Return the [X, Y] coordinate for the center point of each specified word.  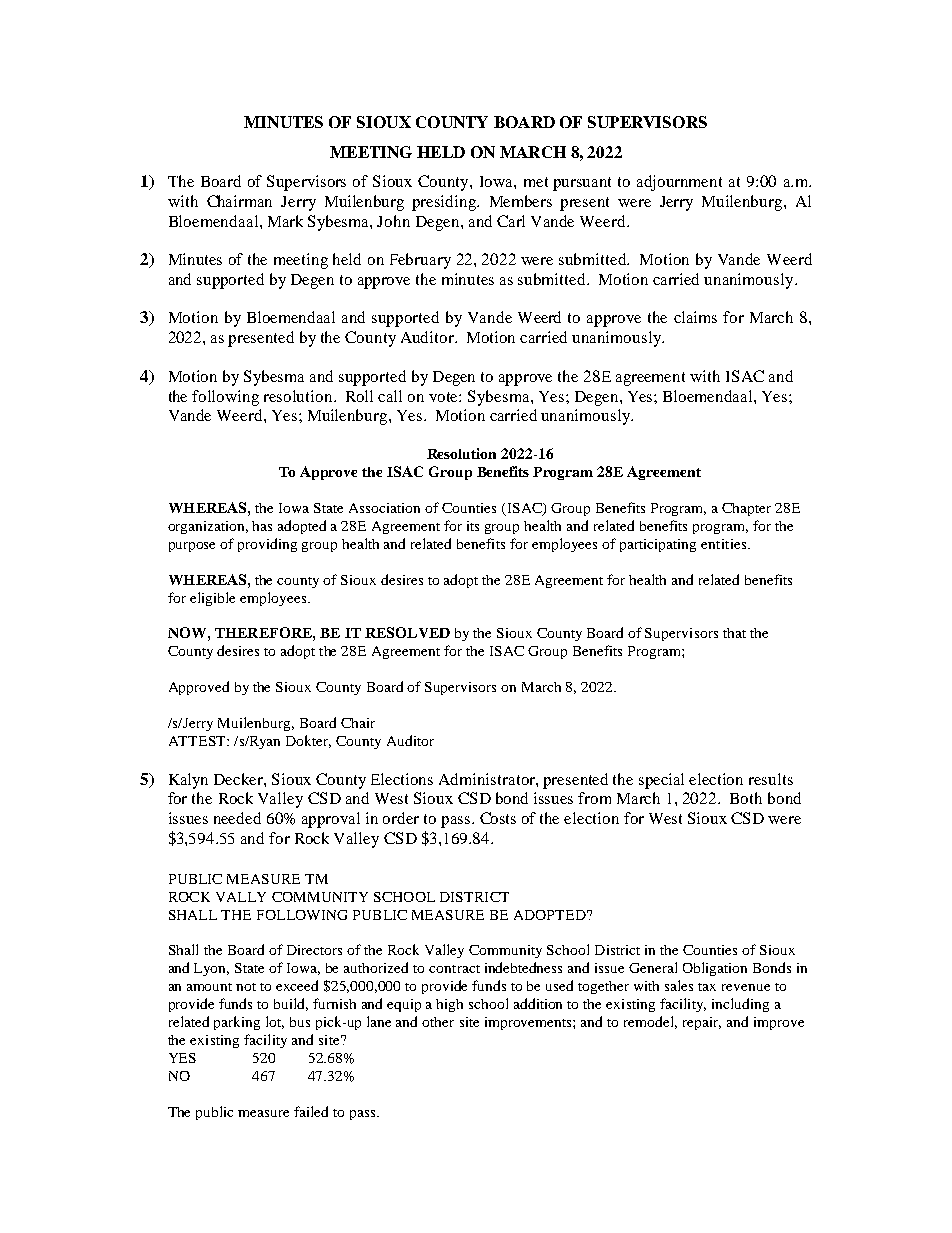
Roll [359, 396]
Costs [498, 818]
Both [746, 798]
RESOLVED [407, 632]
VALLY [241, 897]
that [734, 633]
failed [311, 1111]
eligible [212, 599]
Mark [285, 221]
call [390, 396]
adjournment [679, 183]
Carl [511, 221]
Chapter [746, 509]
